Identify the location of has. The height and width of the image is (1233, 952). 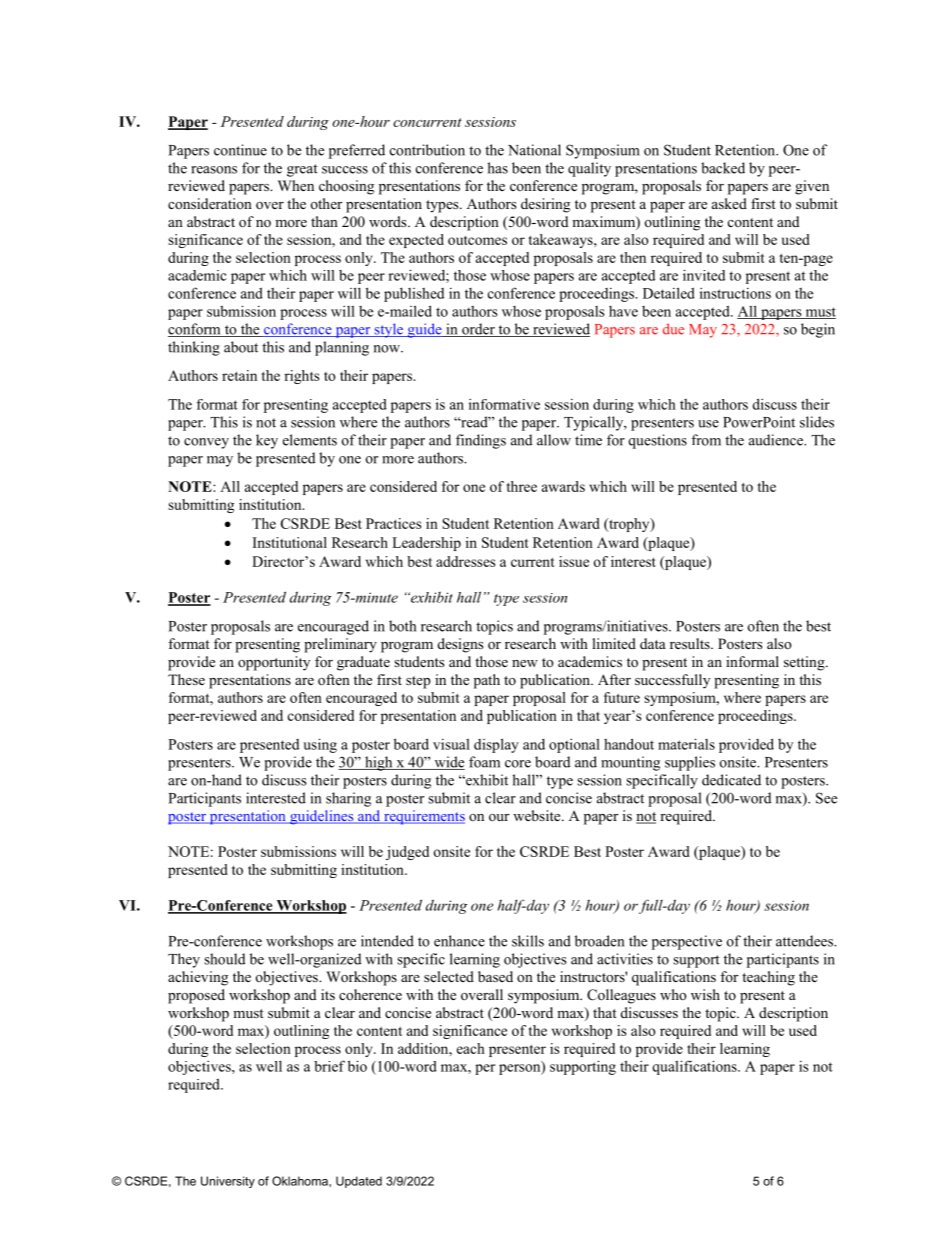
(497, 168).
